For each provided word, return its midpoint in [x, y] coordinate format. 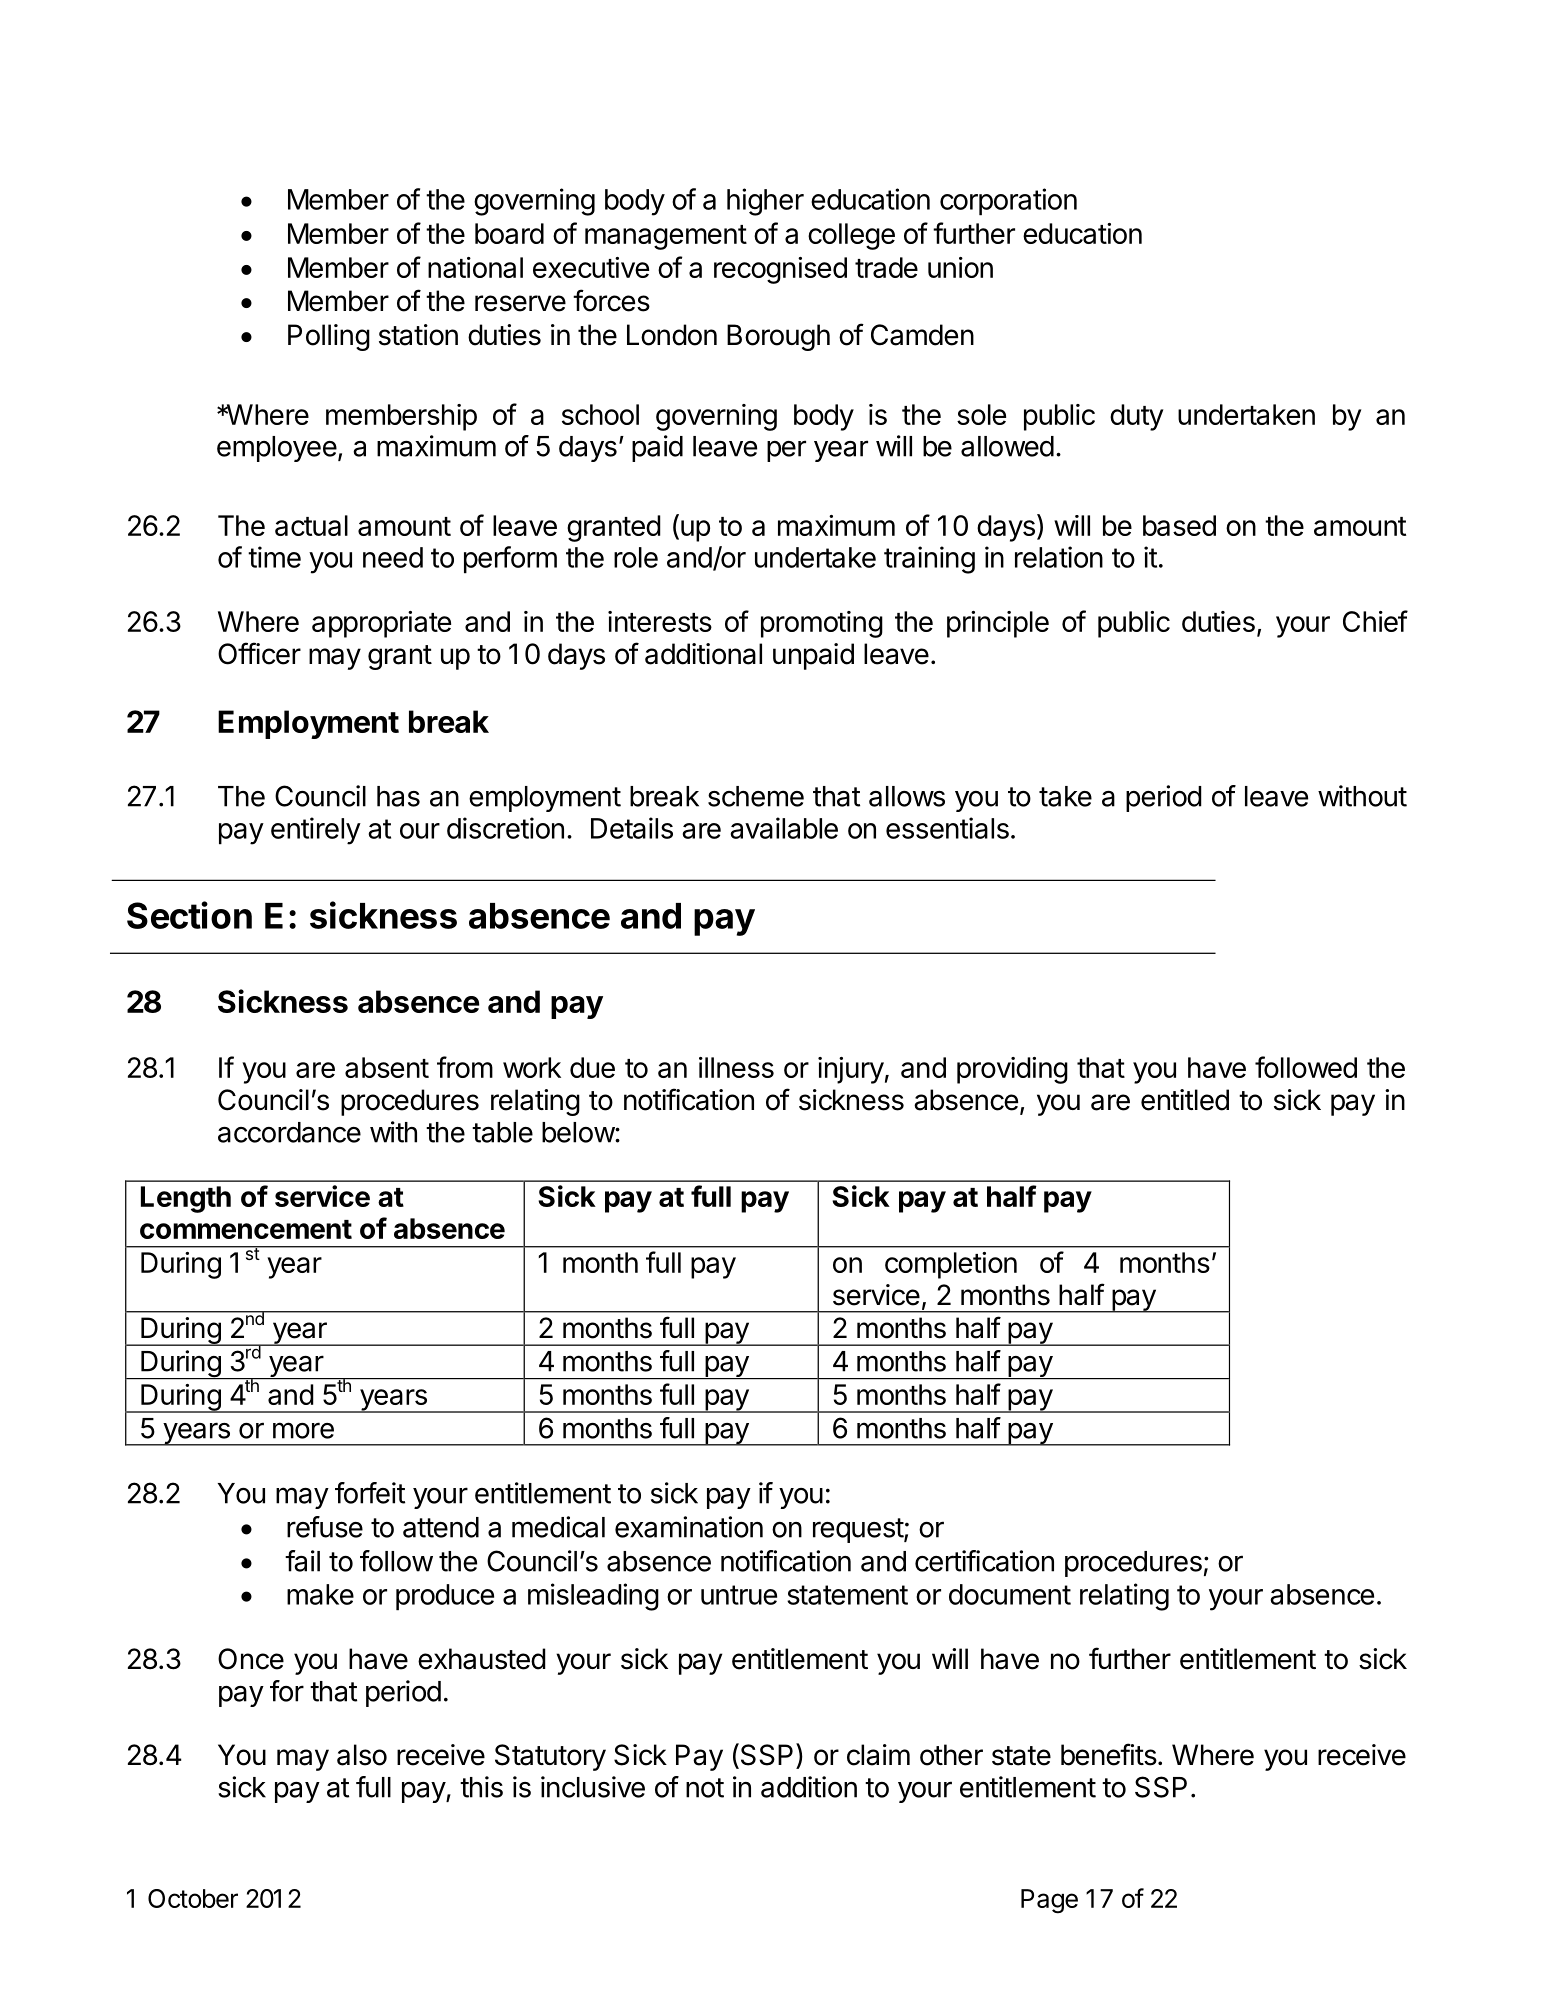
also [362, 1755]
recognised [780, 270]
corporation [1008, 202]
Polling [329, 337]
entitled [1185, 1100]
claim [878, 1755]
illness [736, 1067]
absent [387, 1067]
